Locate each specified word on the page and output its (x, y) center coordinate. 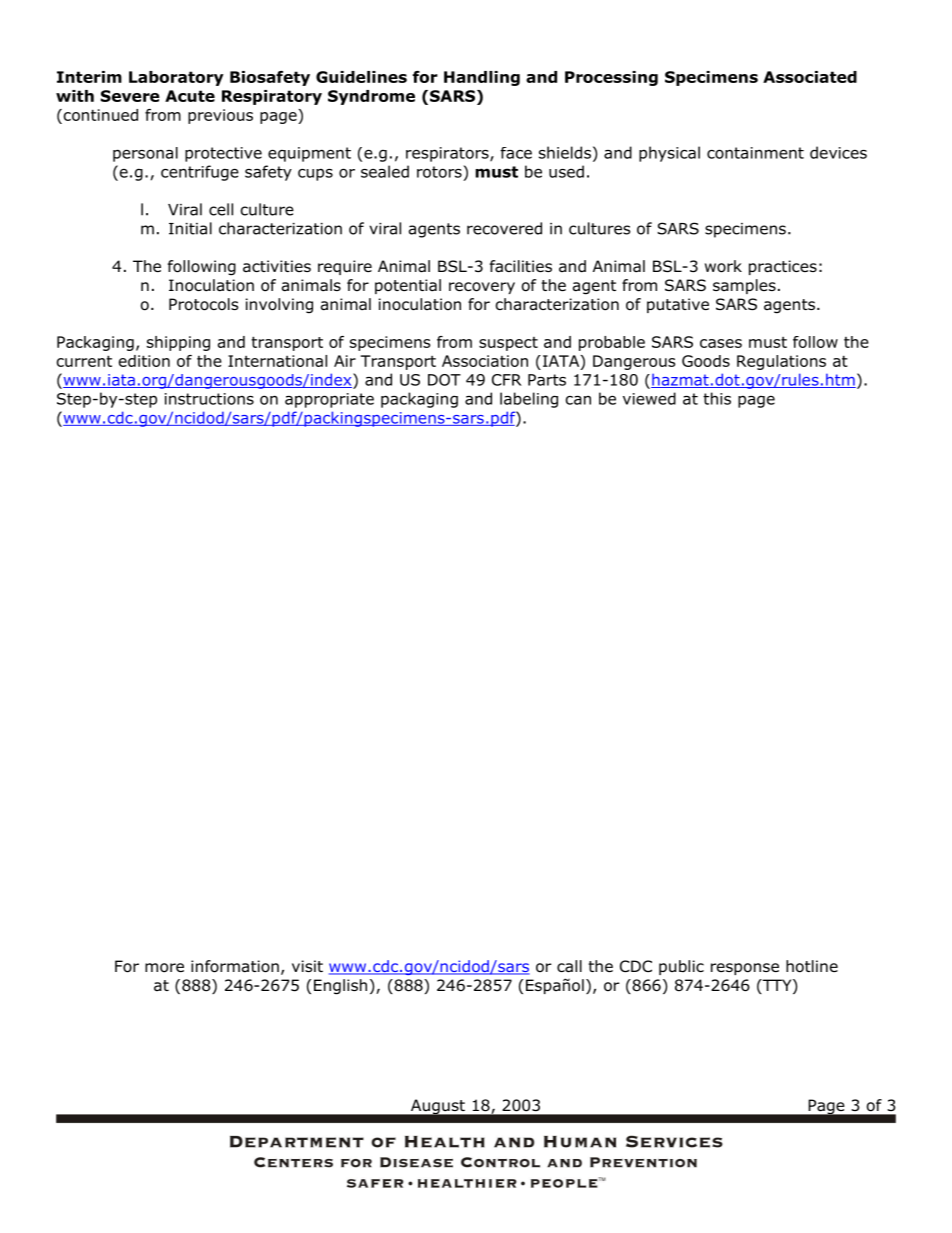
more (164, 968)
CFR (507, 380)
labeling (529, 400)
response (745, 969)
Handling (482, 78)
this (717, 398)
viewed (649, 398)
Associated (810, 77)
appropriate (329, 400)
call (569, 966)
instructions (209, 399)
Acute (190, 96)
